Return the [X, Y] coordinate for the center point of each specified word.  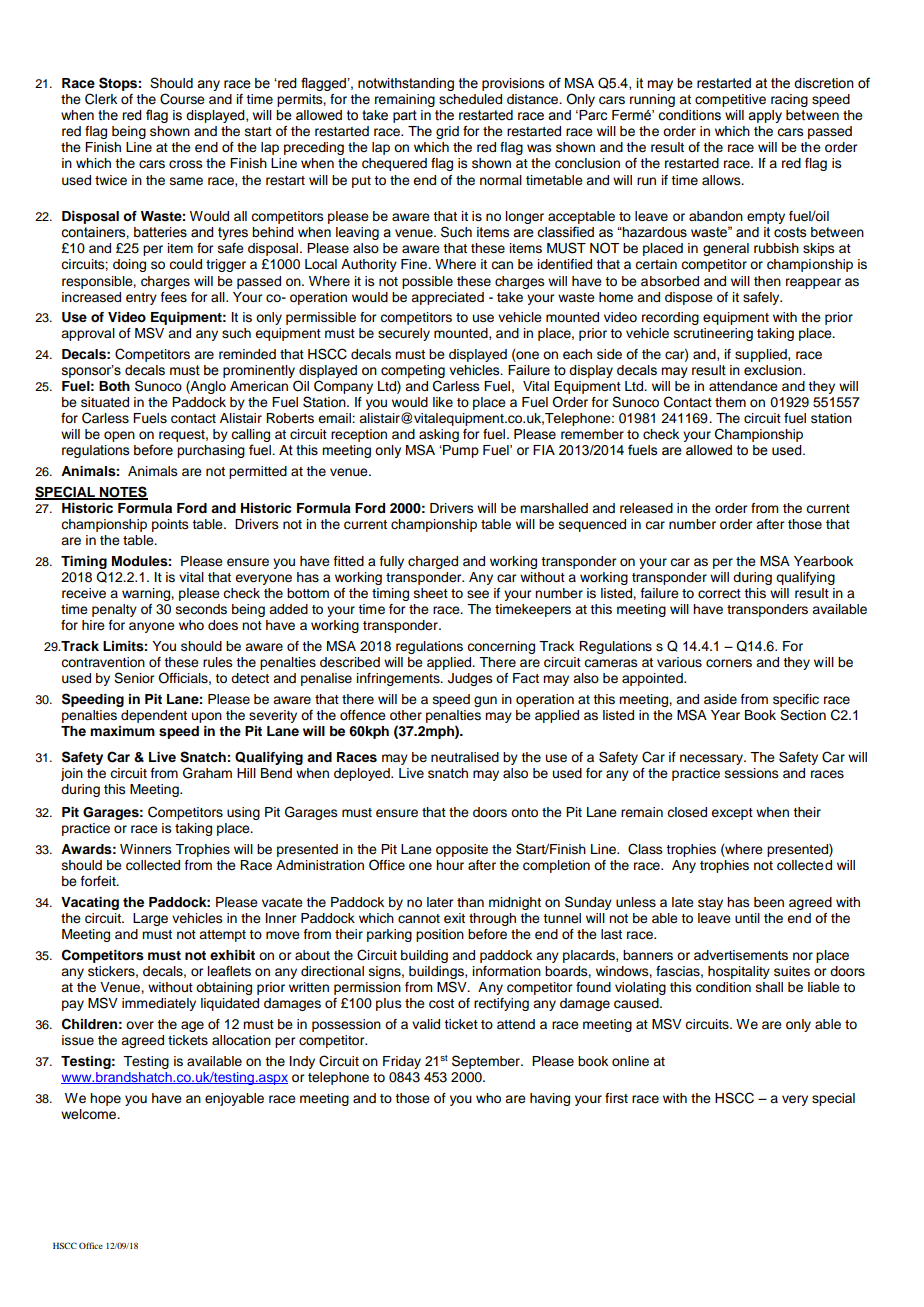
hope [105, 1099]
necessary [712, 759]
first [616, 1098]
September [487, 1062]
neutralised [465, 757]
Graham [207, 773]
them [730, 402]
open [119, 436]
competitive [730, 100]
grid [447, 132]
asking [439, 437]
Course [182, 99]
